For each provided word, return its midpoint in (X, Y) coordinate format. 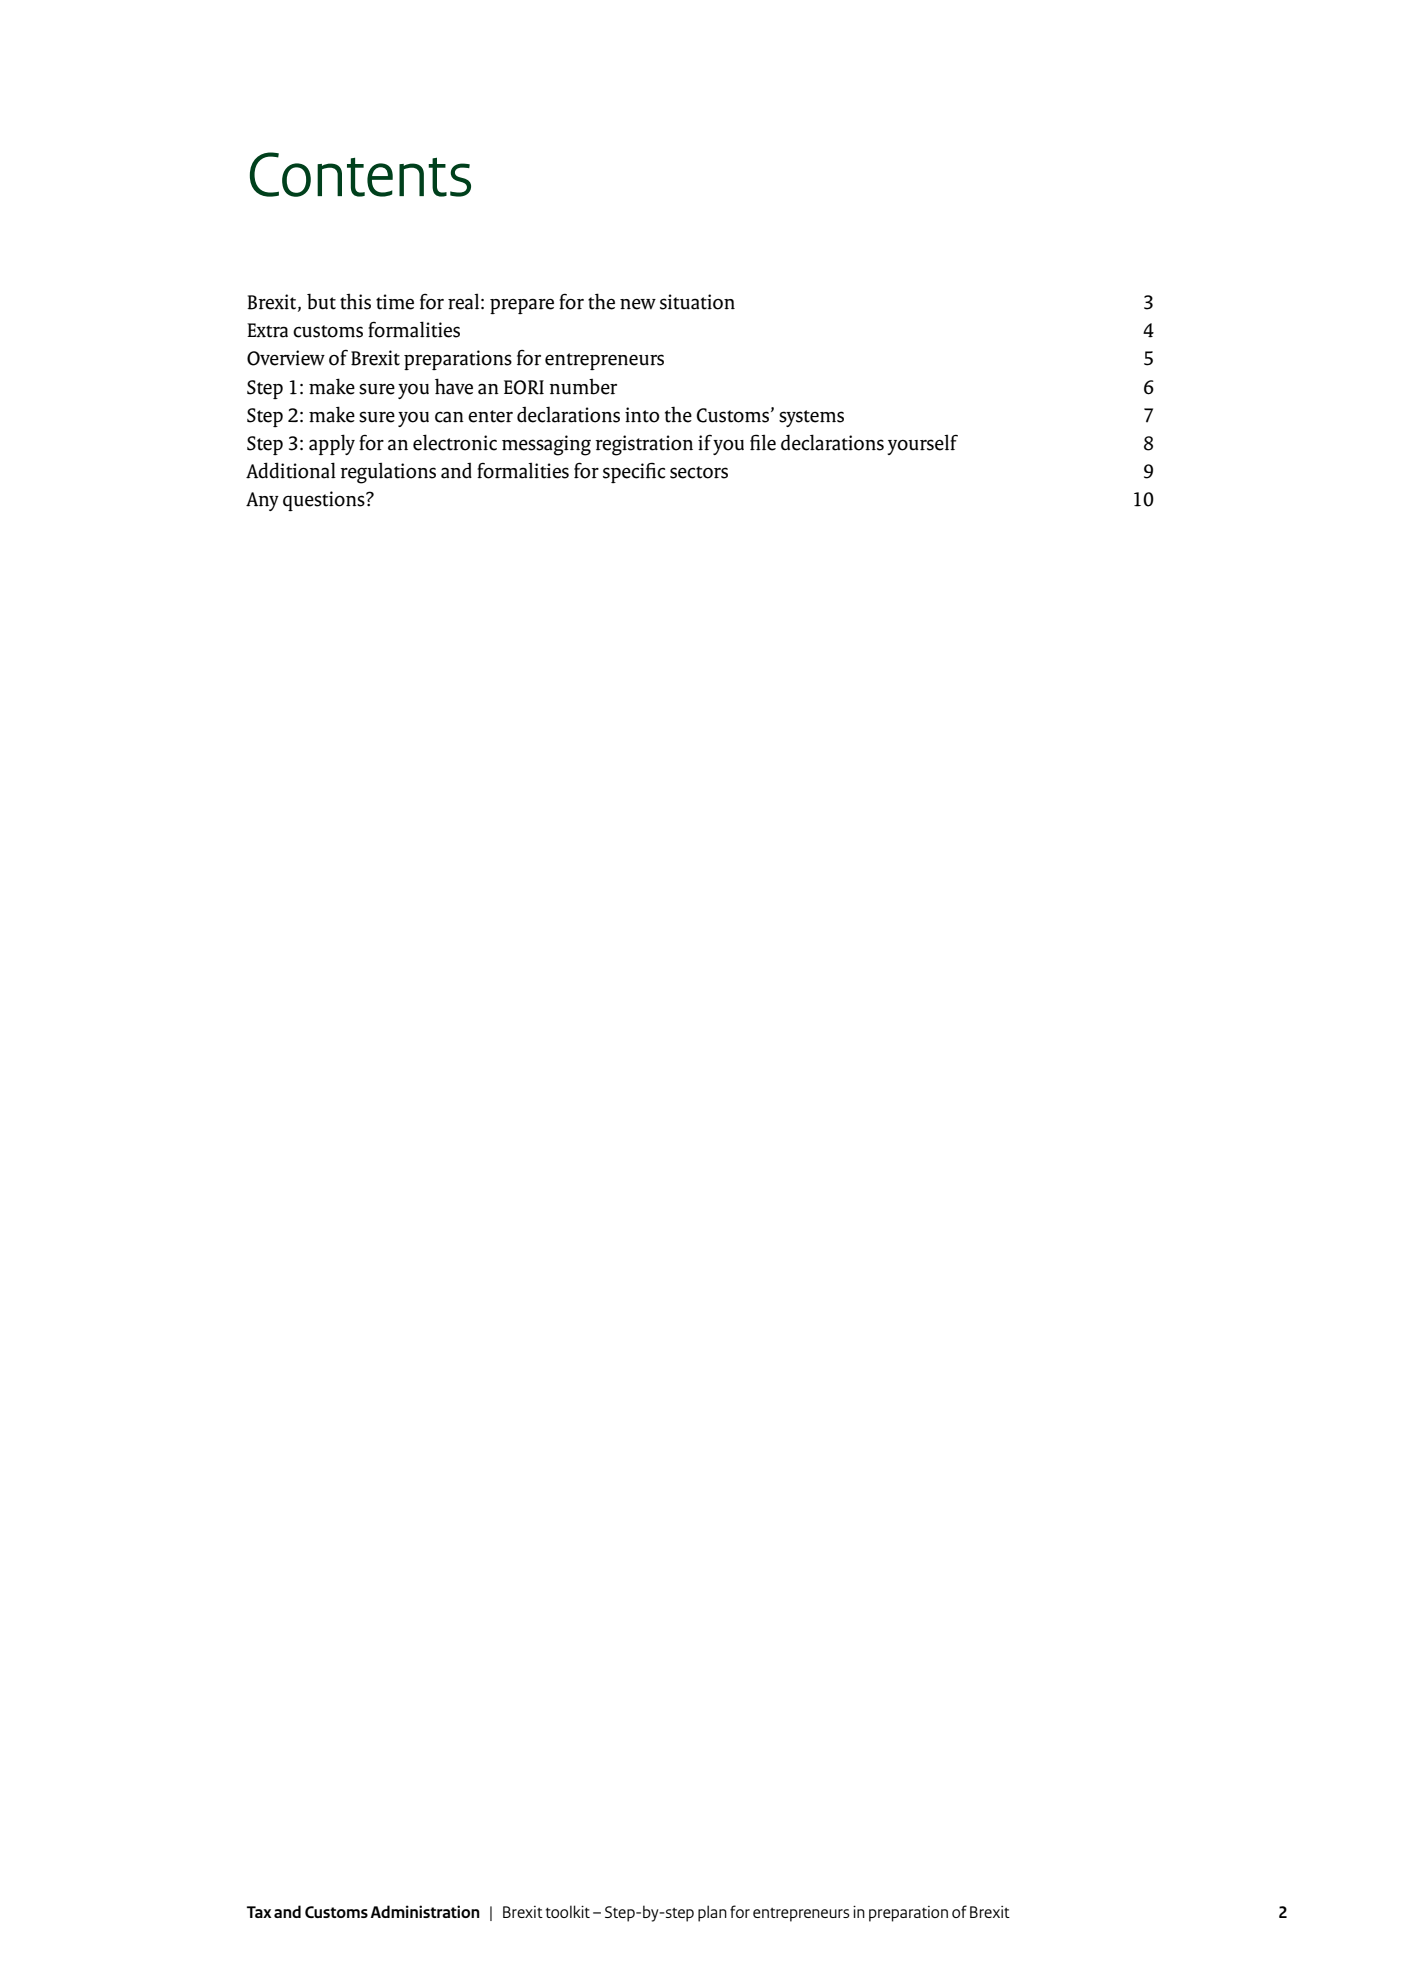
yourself (922, 444)
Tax (259, 1912)
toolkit (568, 1911)
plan (712, 1913)
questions (325, 501)
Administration (425, 1911)
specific (634, 472)
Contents (360, 174)
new (638, 304)
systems (811, 418)
